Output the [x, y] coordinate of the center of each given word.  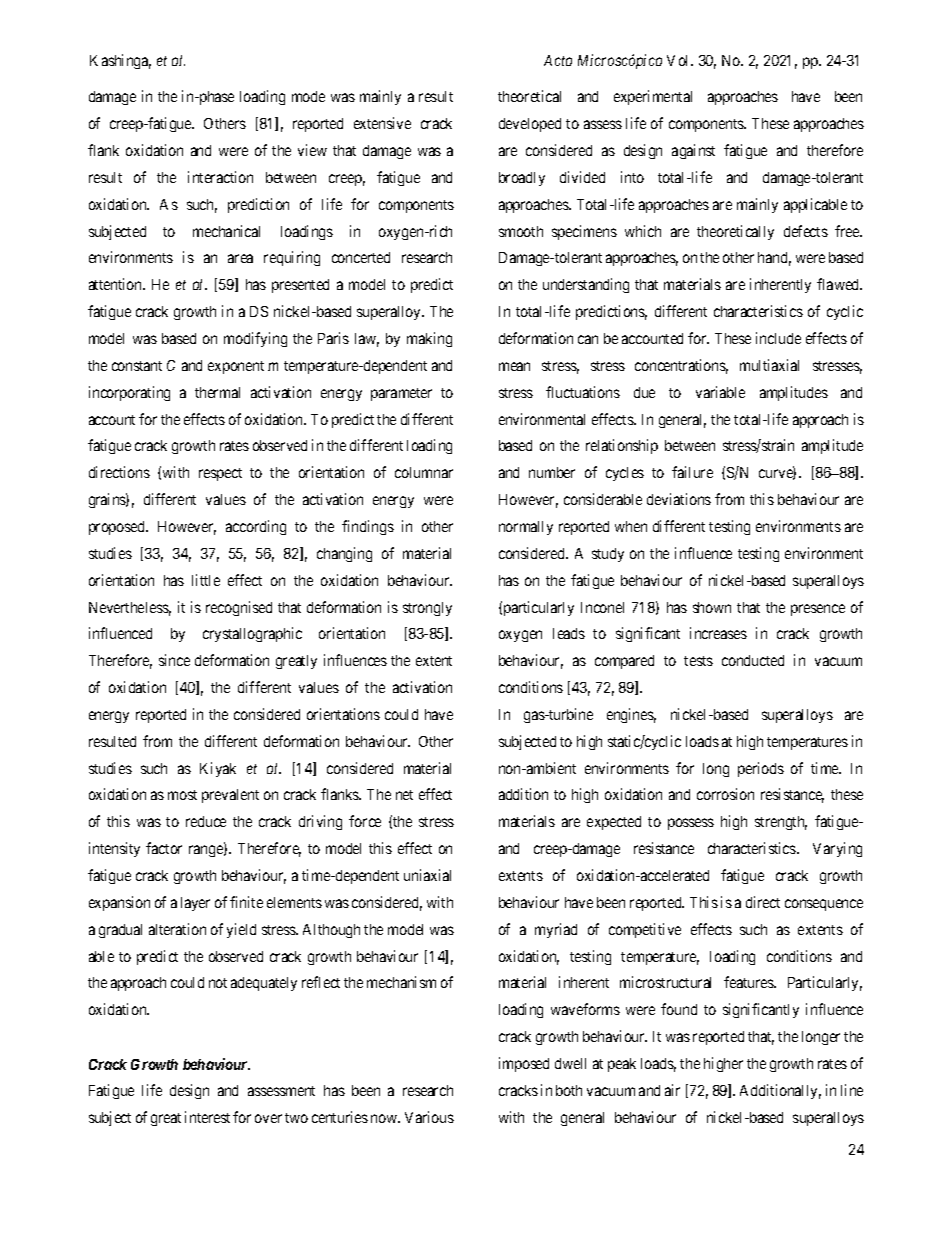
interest [207, 1117]
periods [761, 769]
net [404, 795]
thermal [217, 392]
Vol [679, 60]
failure [692, 472]
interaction [220, 177]
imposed [524, 1064]
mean [514, 366]
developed [530, 125]
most [182, 795]
